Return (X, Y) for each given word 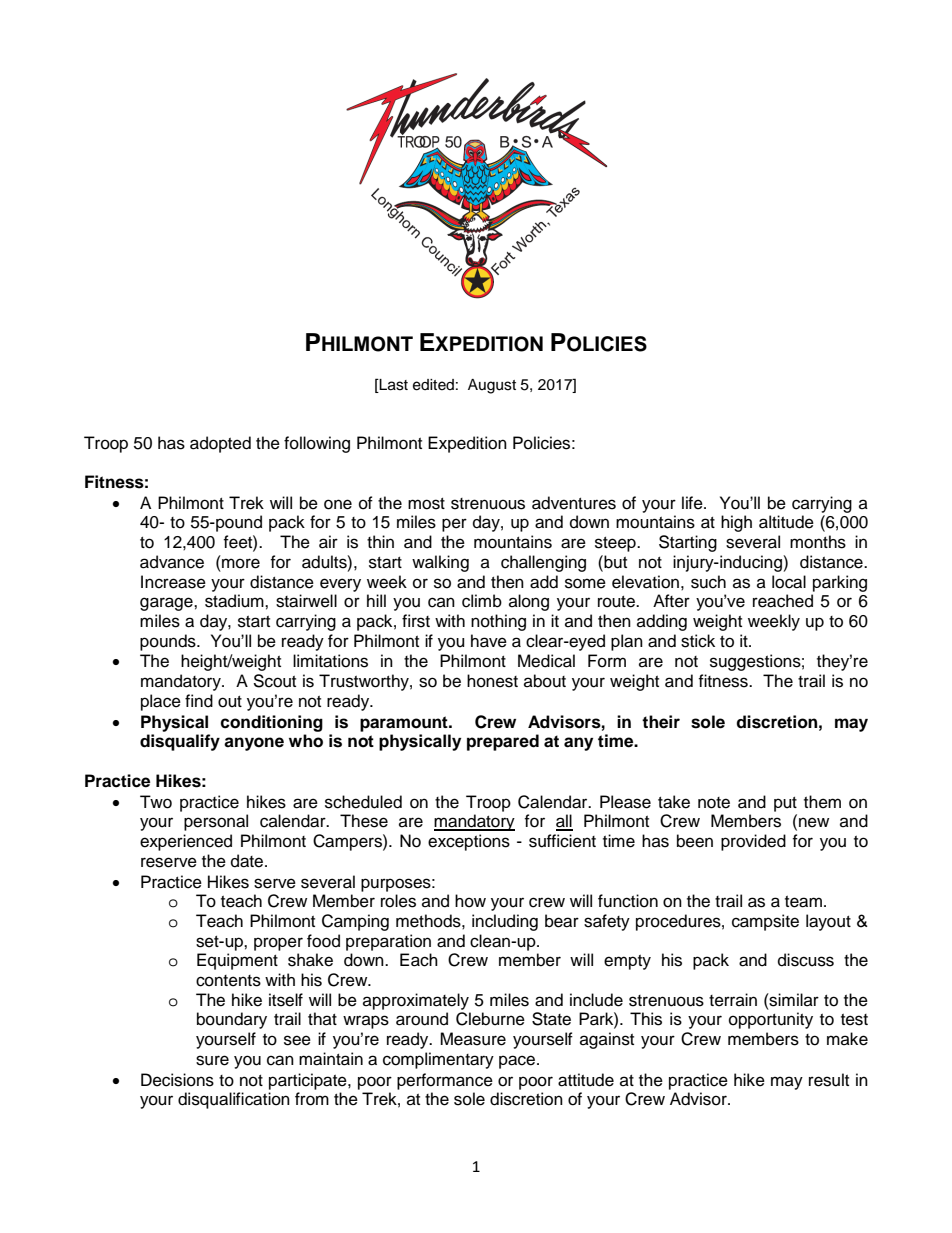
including (505, 922)
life (693, 503)
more (241, 563)
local (789, 582)
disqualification (234, 1100)
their (661, 722)
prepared (503, 742)
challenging (543, 563)
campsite (765, 922)
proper (278, 944)
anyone (254, 744)
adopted (220, 444)
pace (518, 1062)
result (829, 1080)
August (492, 386)
